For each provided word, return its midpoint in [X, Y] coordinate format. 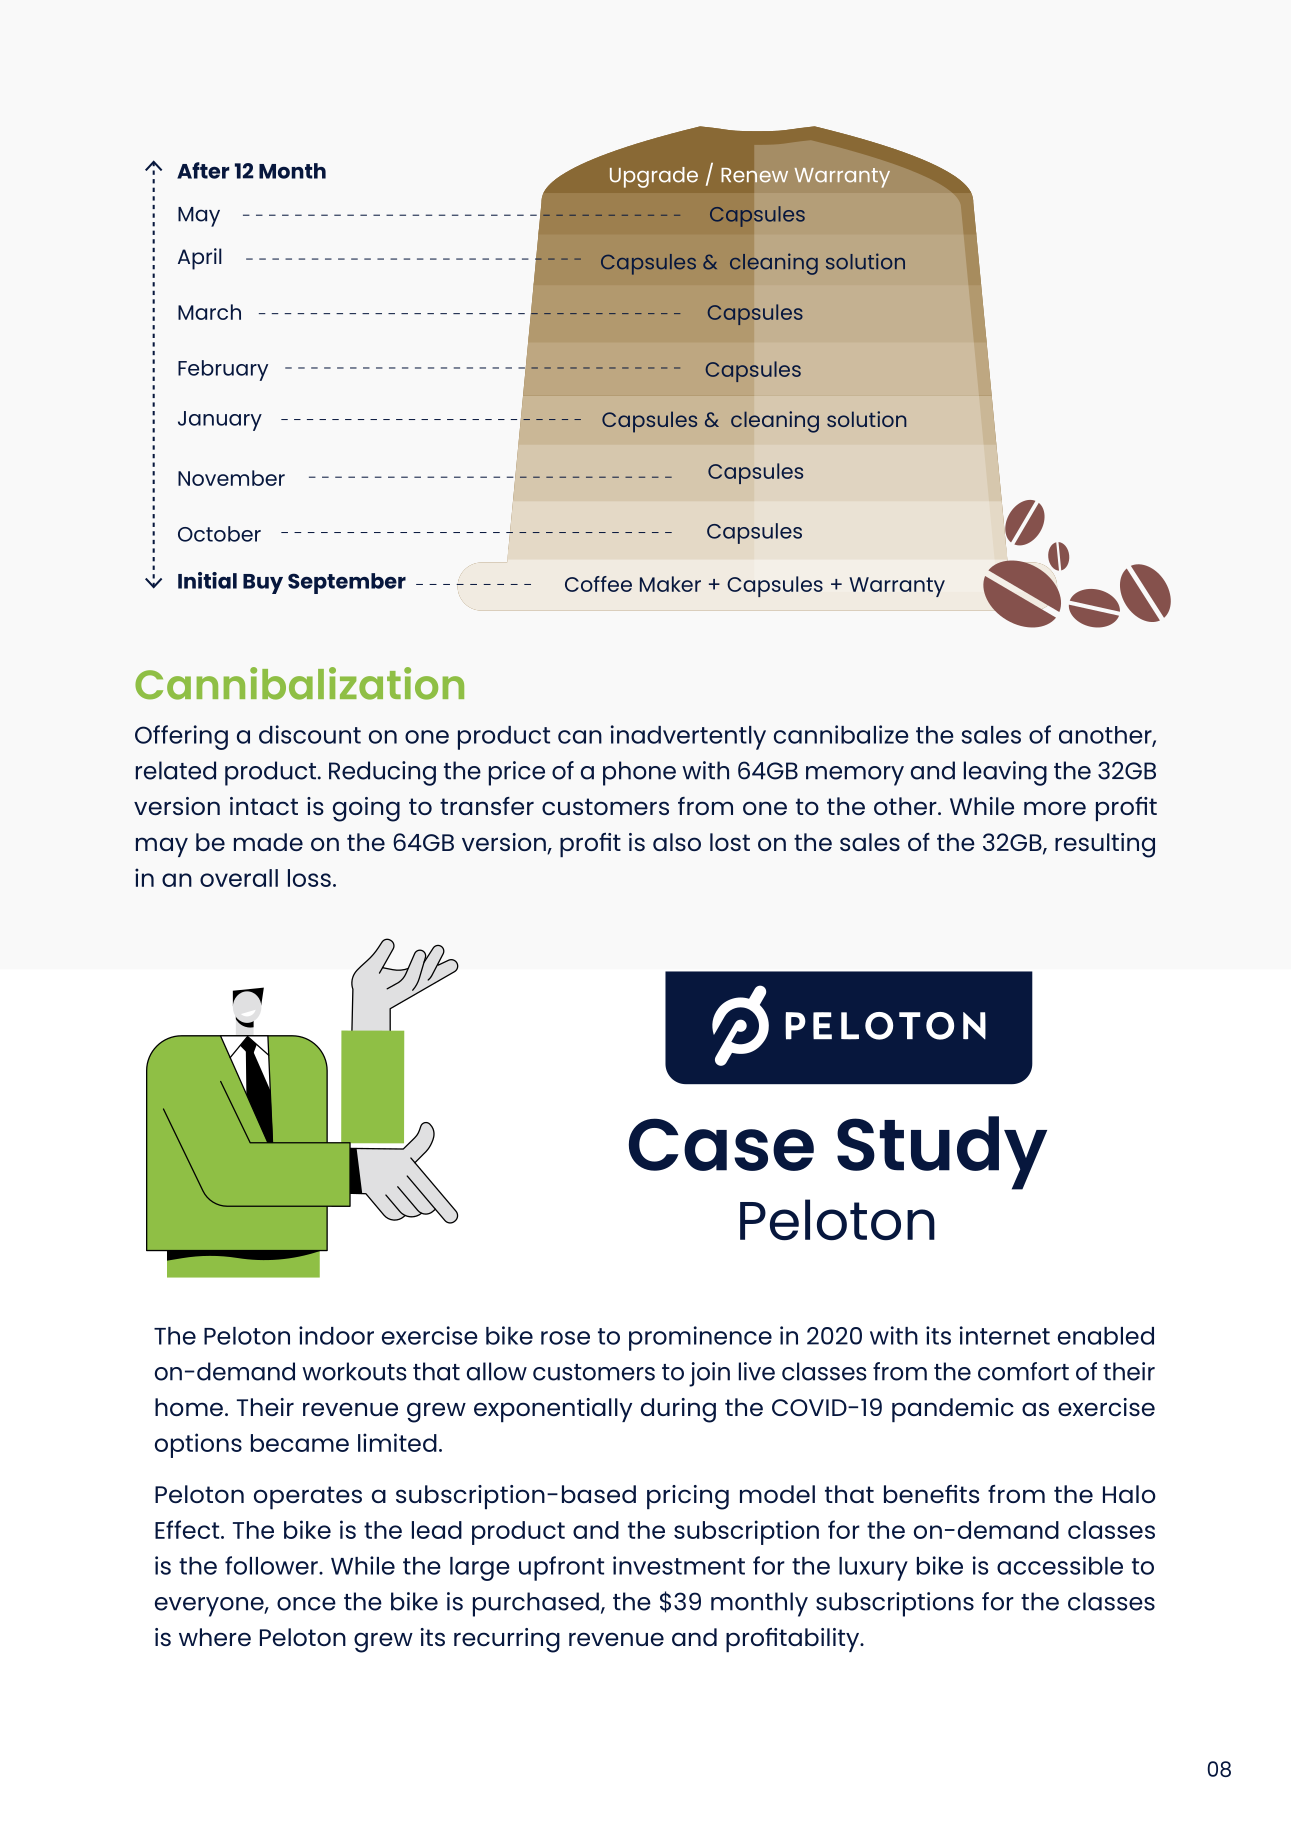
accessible [1060, 1565]
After [203, 170]
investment [679, 1565]
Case [721, 1144]
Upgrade [654, 177]
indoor [336, 1335]
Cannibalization [299, 683]
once [306, 1604]
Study [942, 1153]
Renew [755, 175]
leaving [1005, 773]
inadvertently [688, 737]
